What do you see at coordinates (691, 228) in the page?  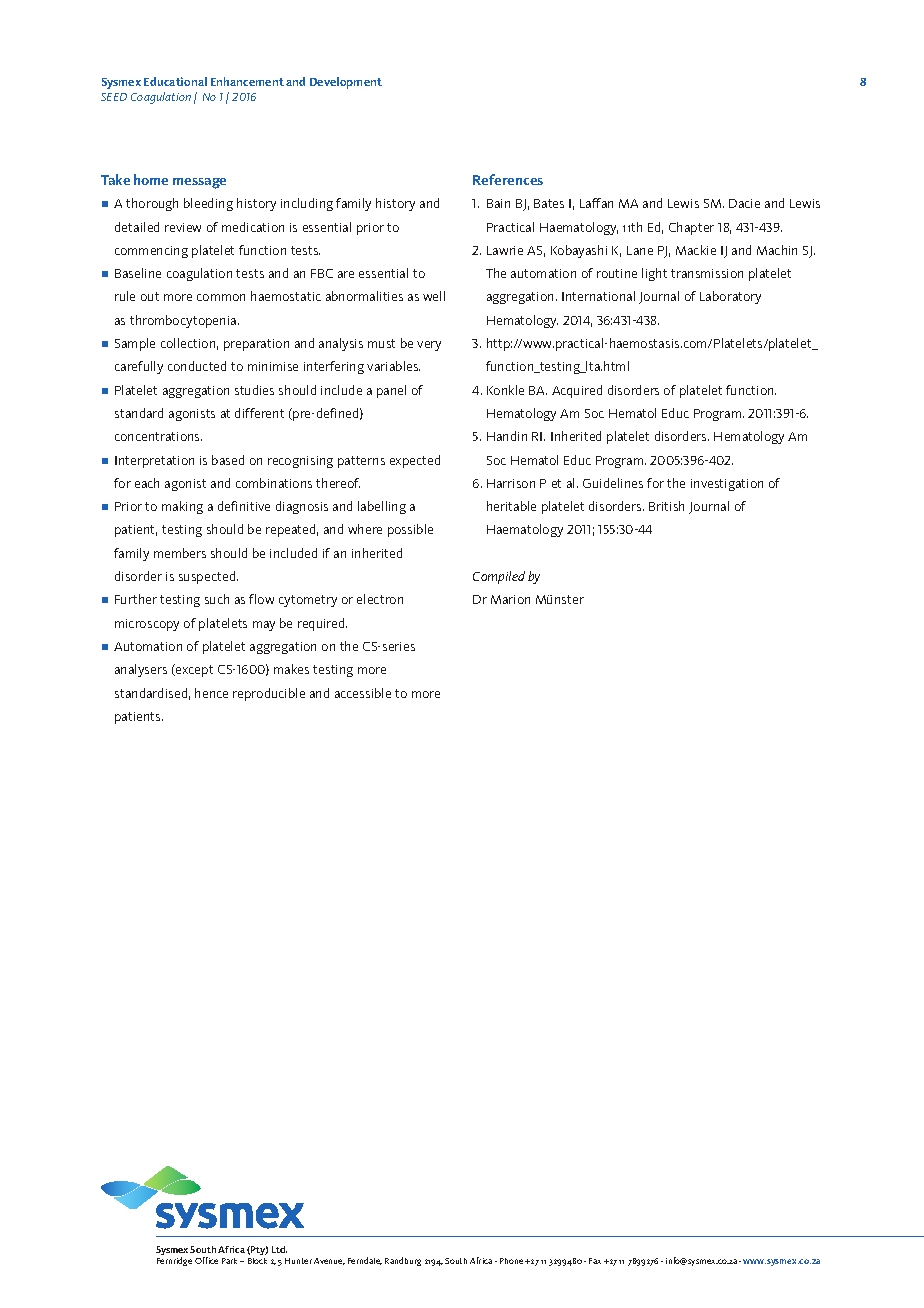 I see `Chapter` at bounding box center [691, 228].
